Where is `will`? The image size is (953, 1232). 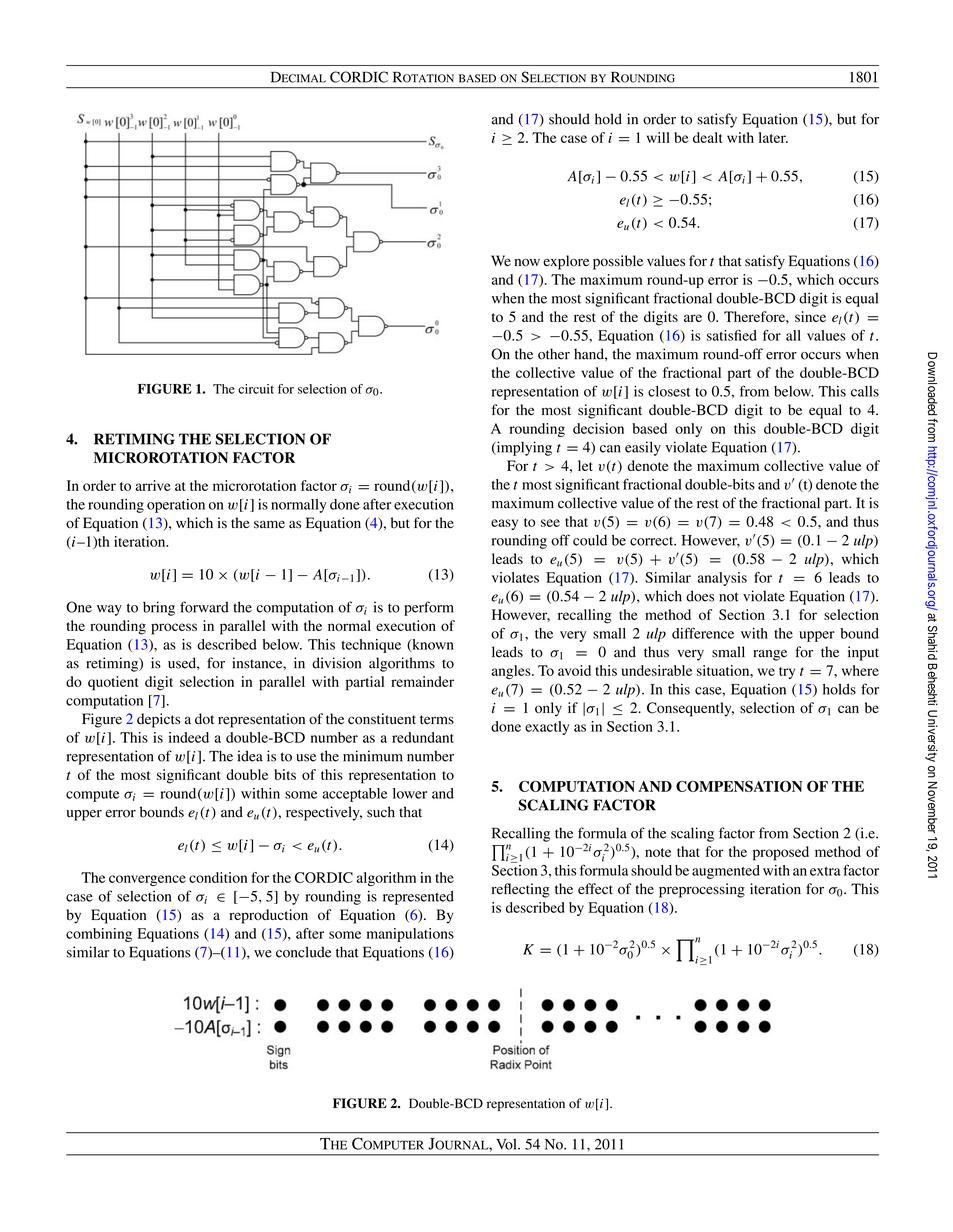 will is located at coordinates (658, 137).
